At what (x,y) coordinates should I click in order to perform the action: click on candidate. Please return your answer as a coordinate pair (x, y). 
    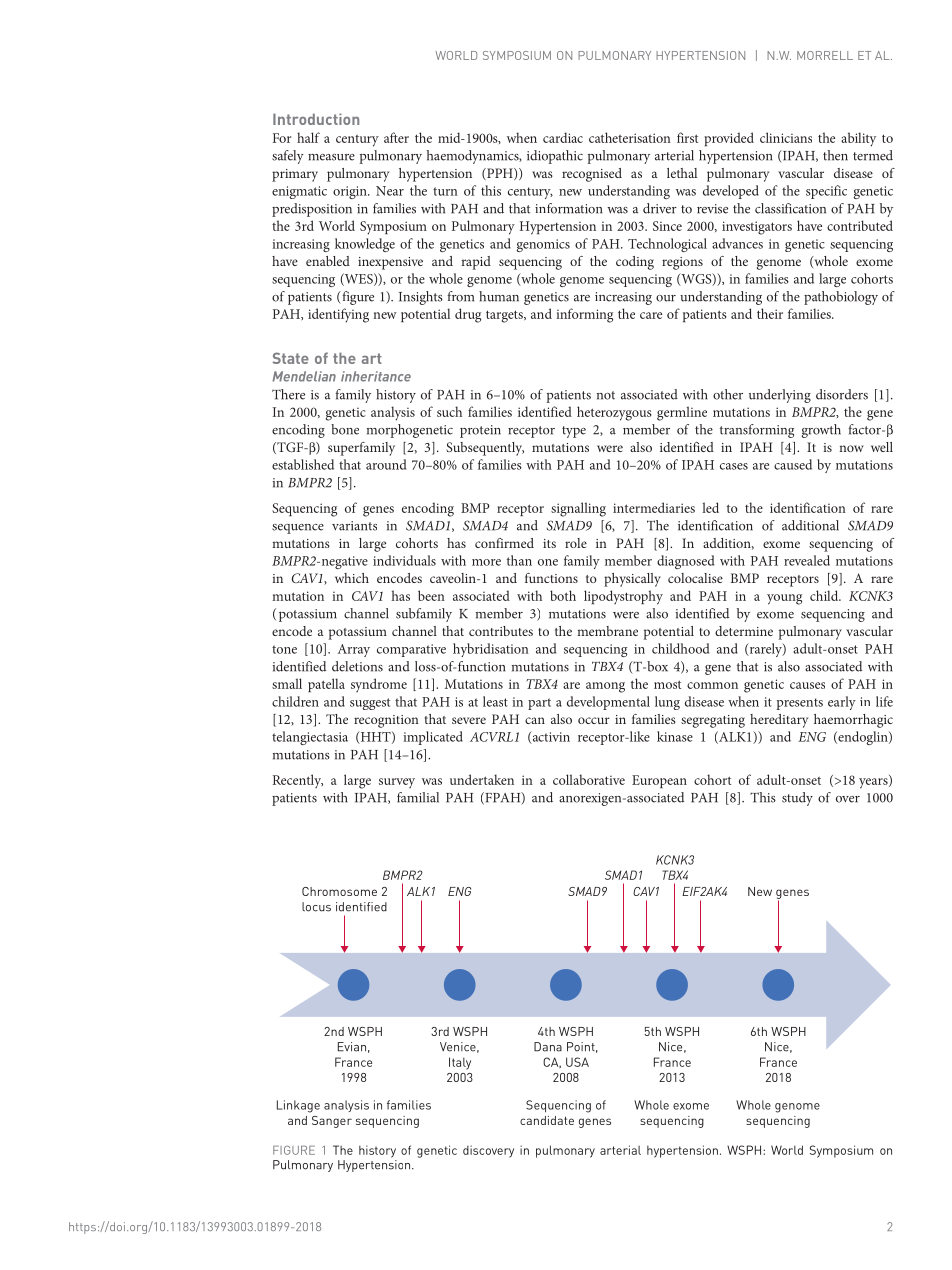
    Looking at the image, I should click on (547, 1120).
